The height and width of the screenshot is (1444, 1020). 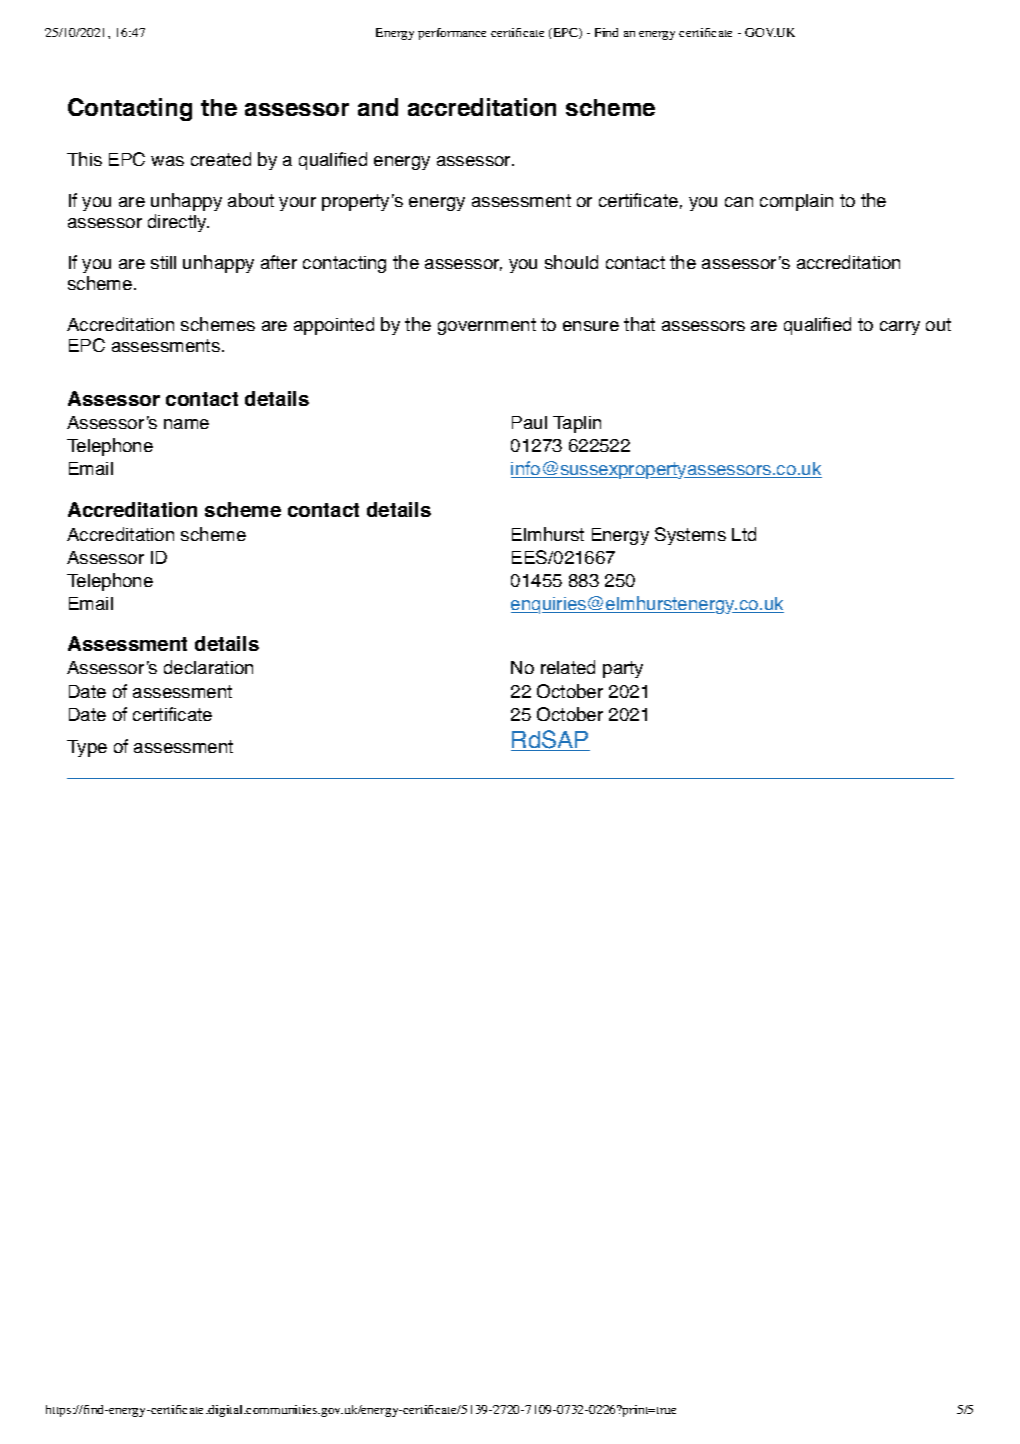 What do you see at coordinates (571, 262) in the screenshot?
I see `should` at bounding box center [571, 262].
